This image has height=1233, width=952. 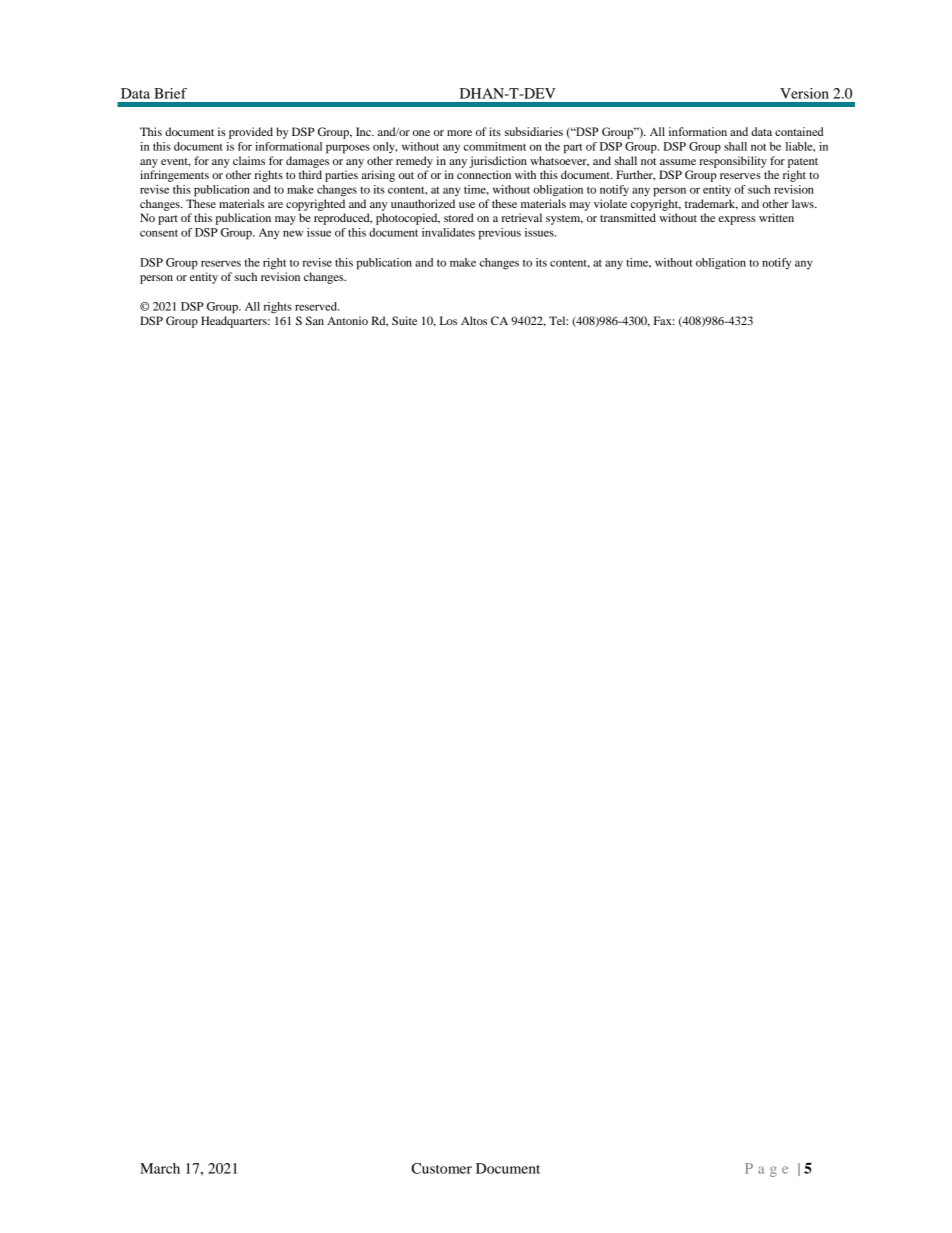 What do you see at coordinates (448, 320) in the image?
I see `Los` at bounding box center [448, 320].
